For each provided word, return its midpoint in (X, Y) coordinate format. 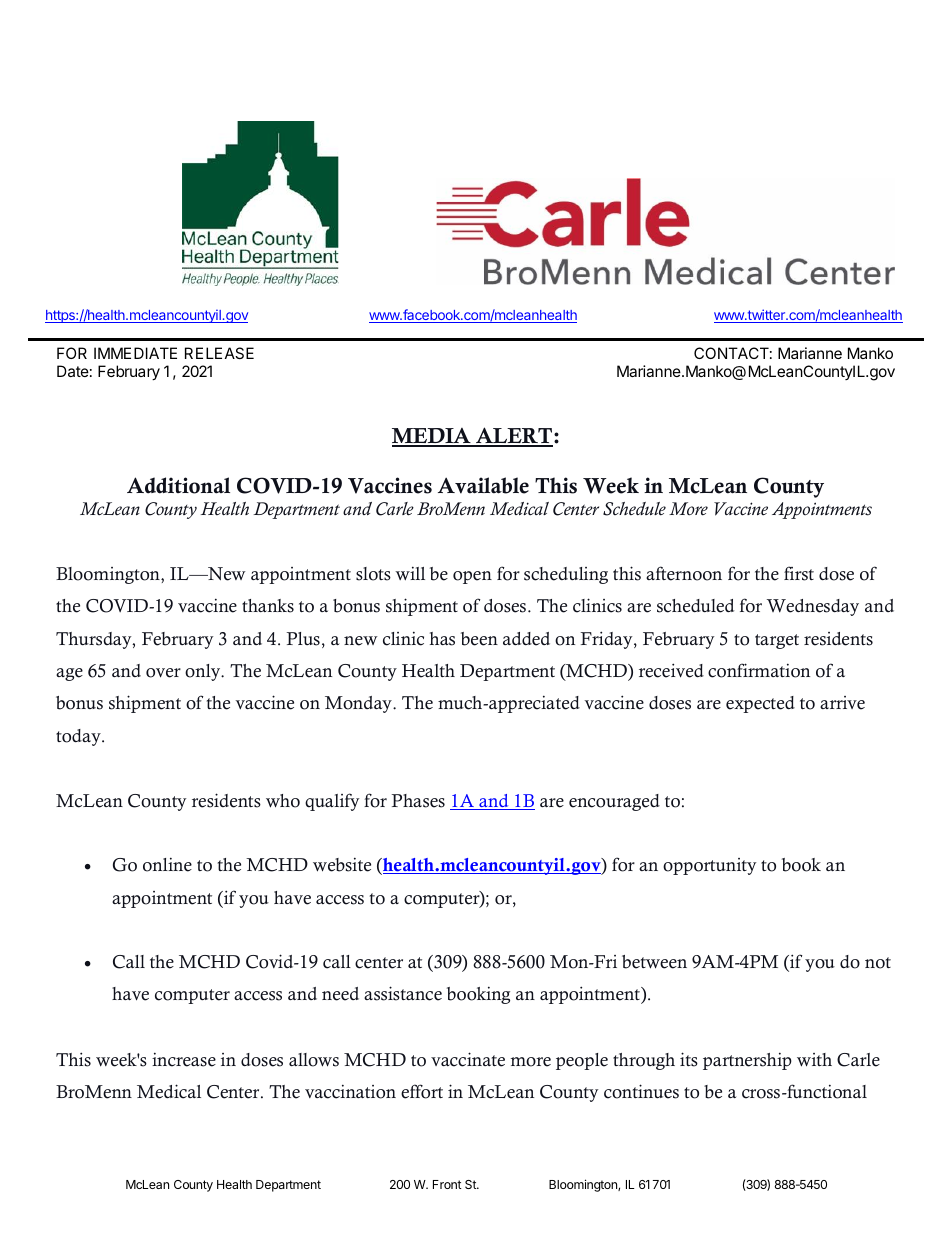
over (163, 673)
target (777, 641)
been (479, 639)
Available (483, 485)
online (167, 864)
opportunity (710, 866)
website (342, 864)
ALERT (514, 436)
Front (447, 1184)
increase (184, 1059)
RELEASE (219, 353)
